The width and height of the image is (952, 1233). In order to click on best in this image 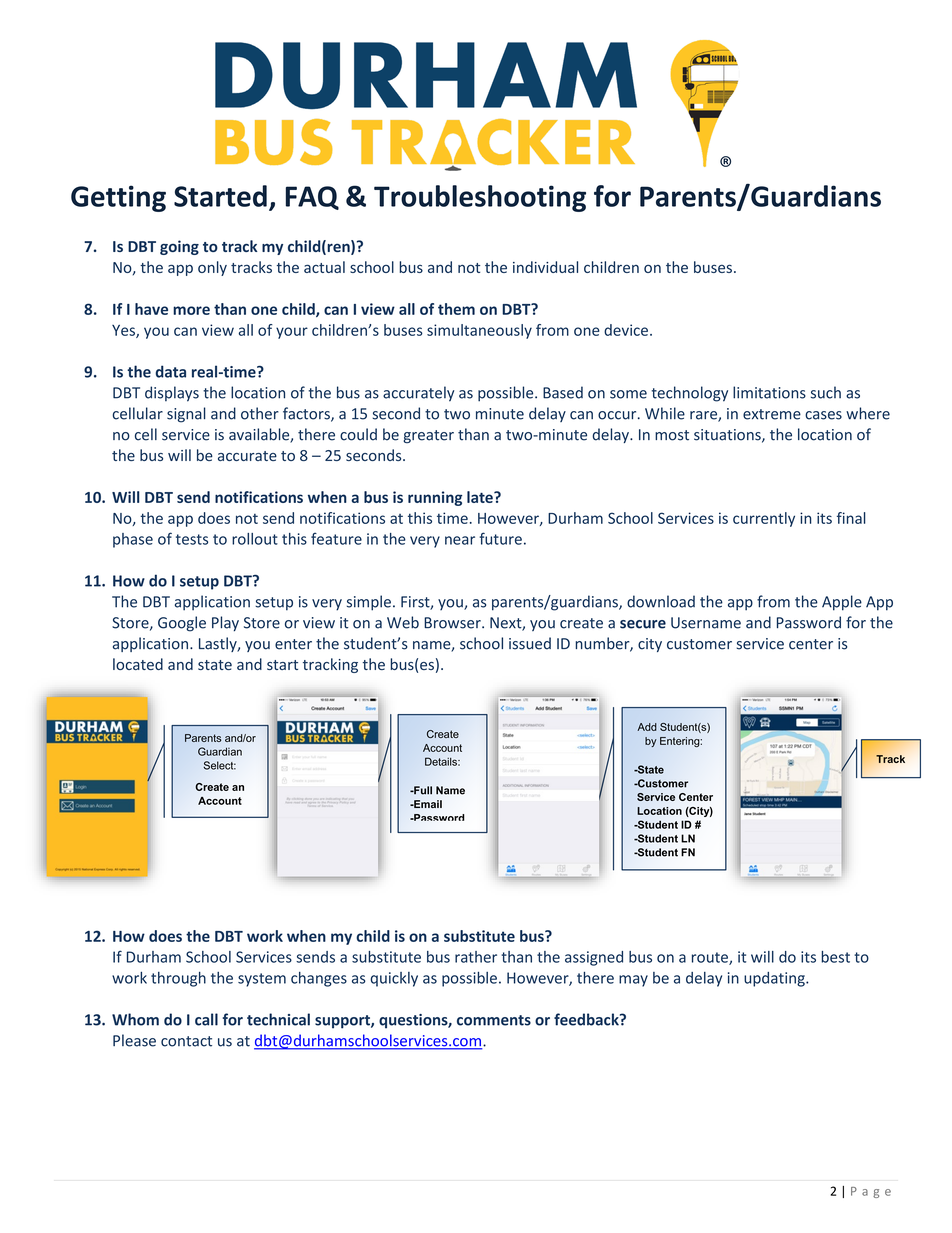, I will do `click(835, 957)`.
